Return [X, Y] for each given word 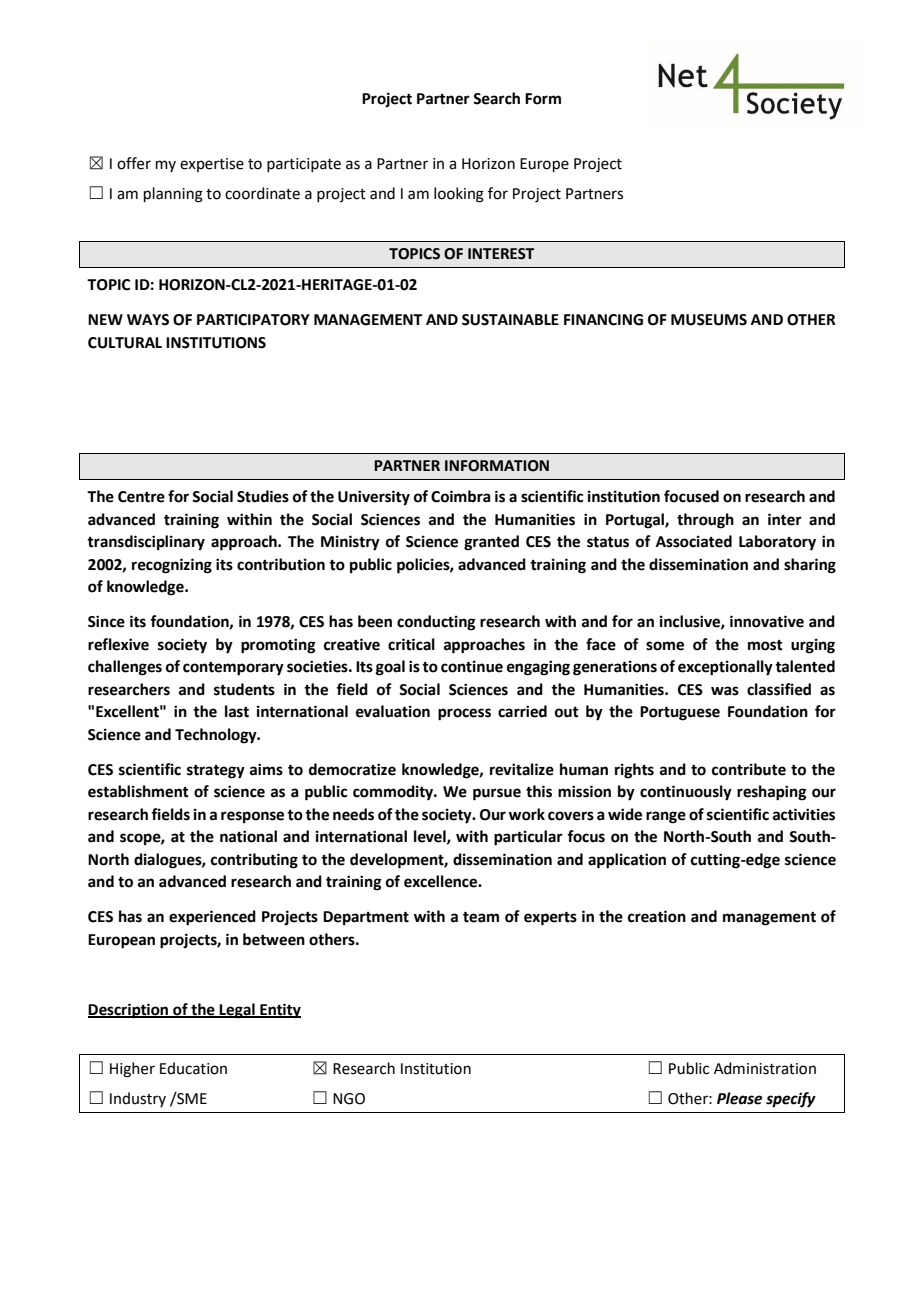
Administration [765, 1068]
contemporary [233, 669]
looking [459, 195]
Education [193, 1068]
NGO [349, 1099]
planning [173, 195]
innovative [767, 621]
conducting [436, 623]
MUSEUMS [709, 320]
